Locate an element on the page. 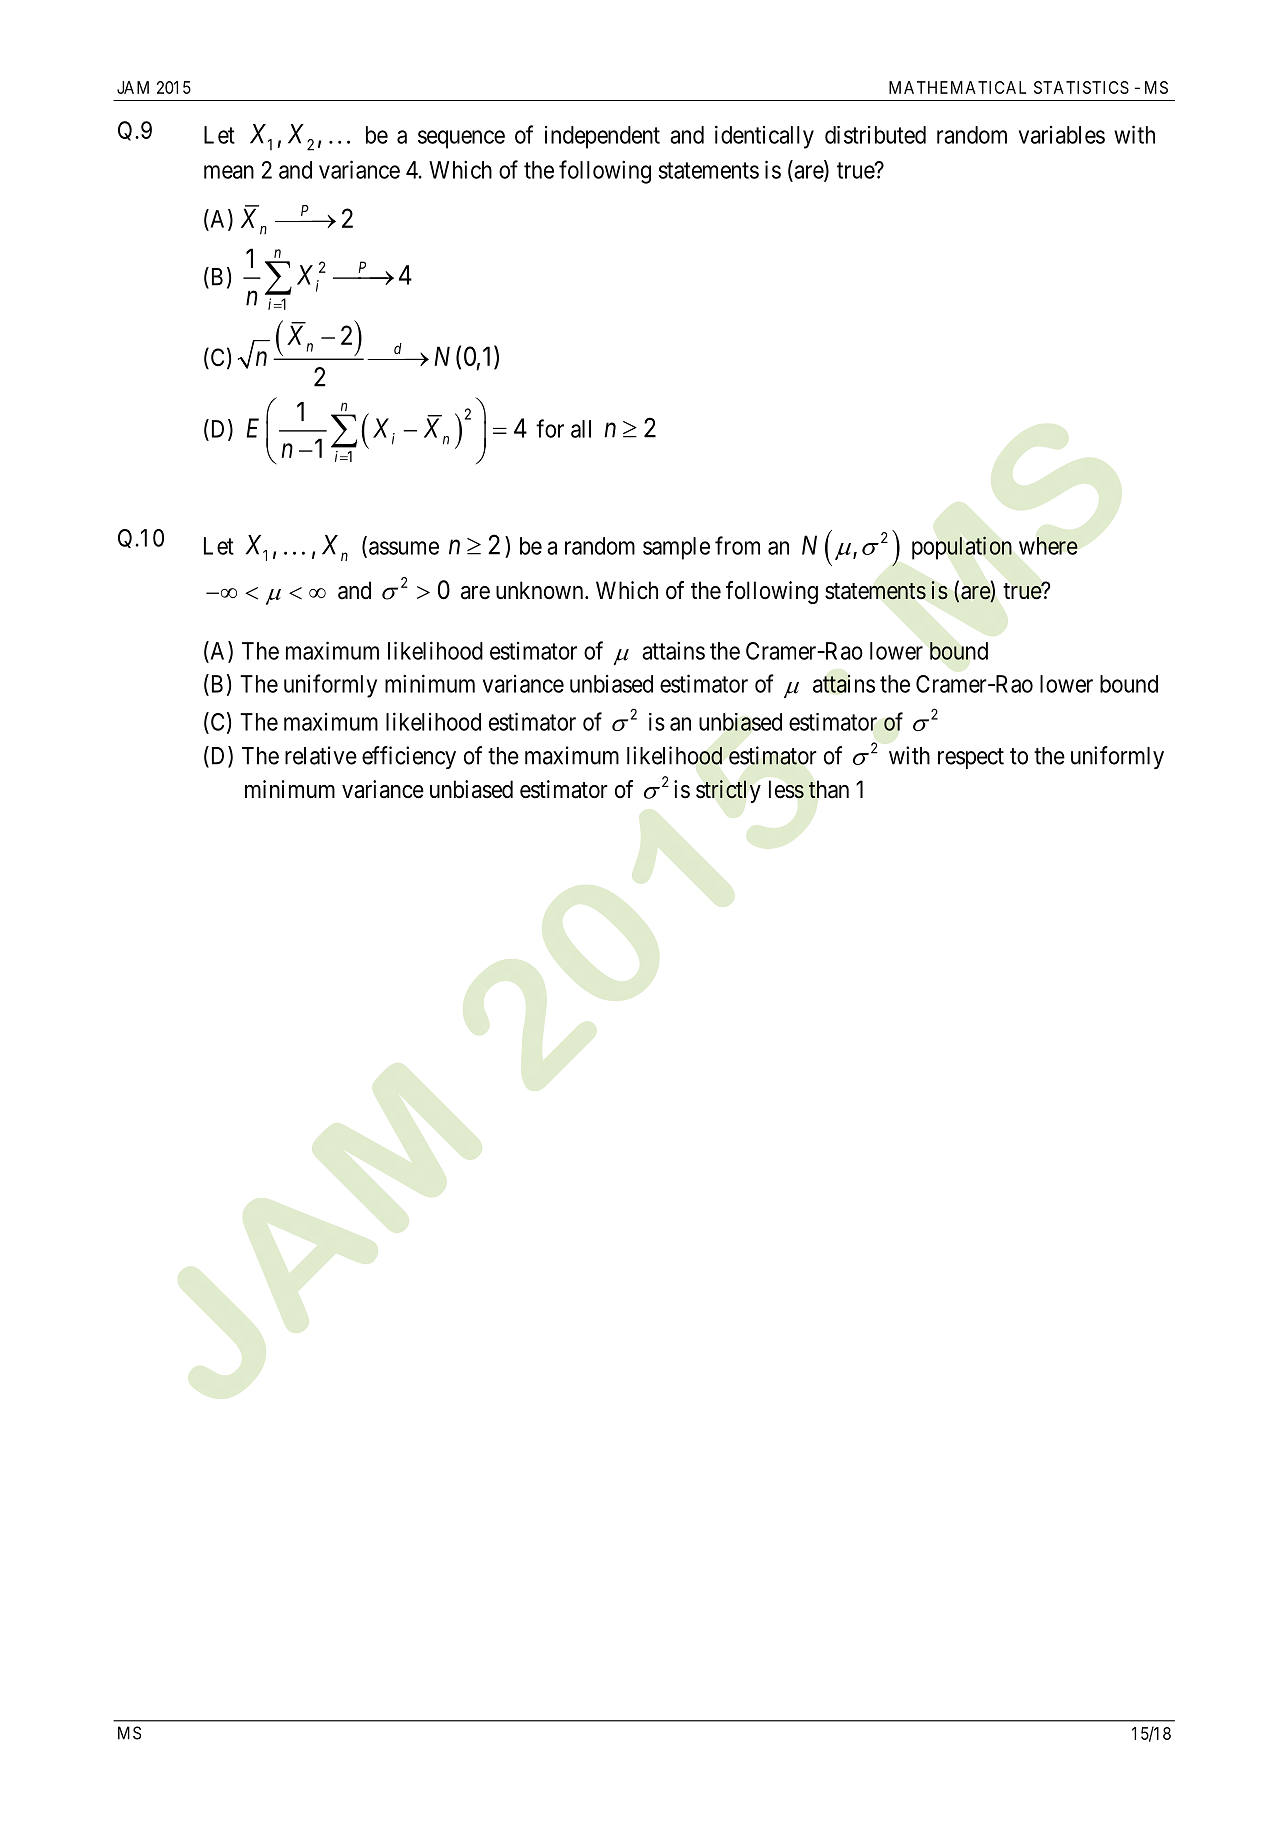 The image size is (1288, 1822). unknown is located at coordinates (541, 590).
